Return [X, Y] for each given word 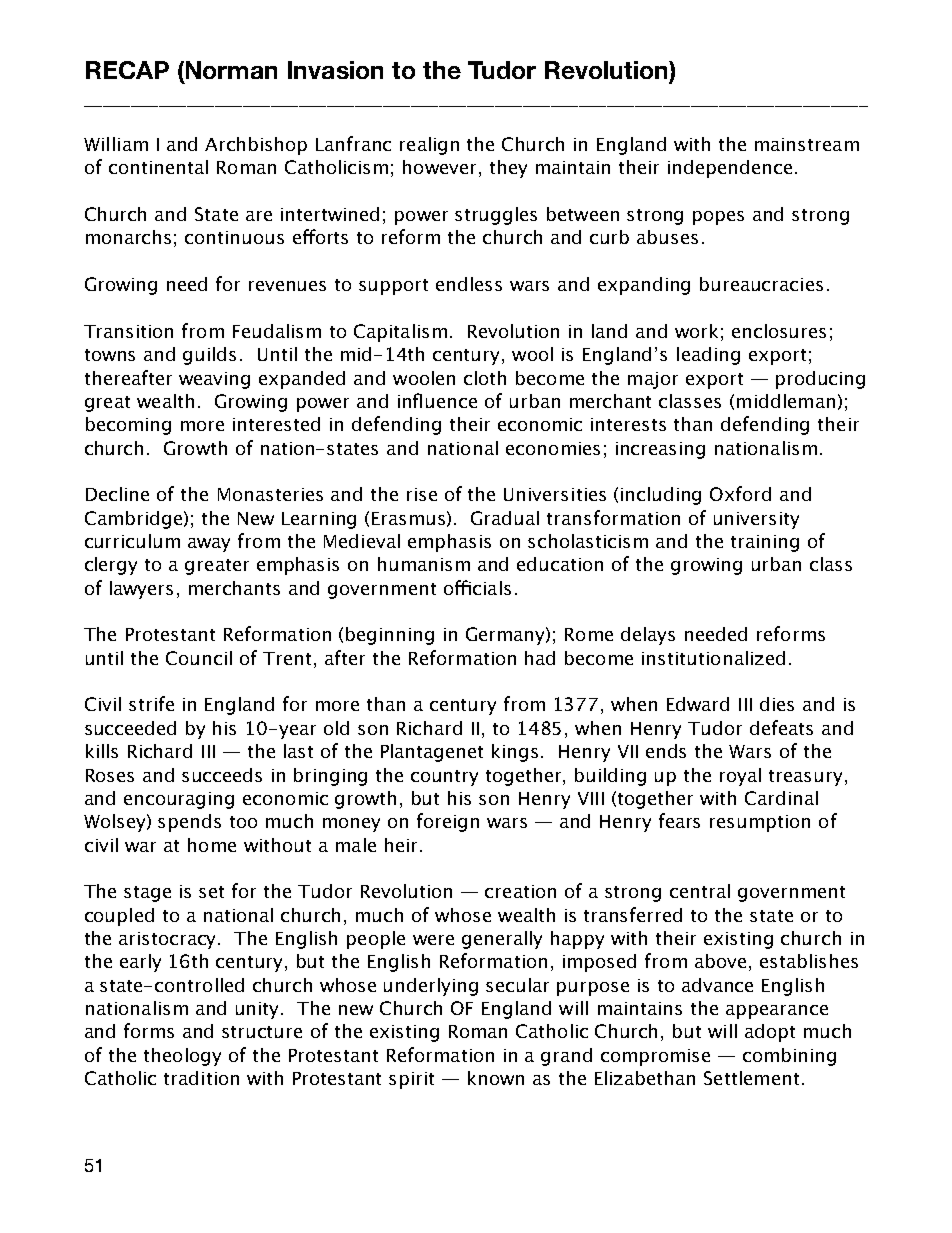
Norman [231, 70]
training [765, 543]
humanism [424, 564]
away [209, 545]
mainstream [807, 144]
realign [429, 146]
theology [182, 1057]
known [496, 1078]
